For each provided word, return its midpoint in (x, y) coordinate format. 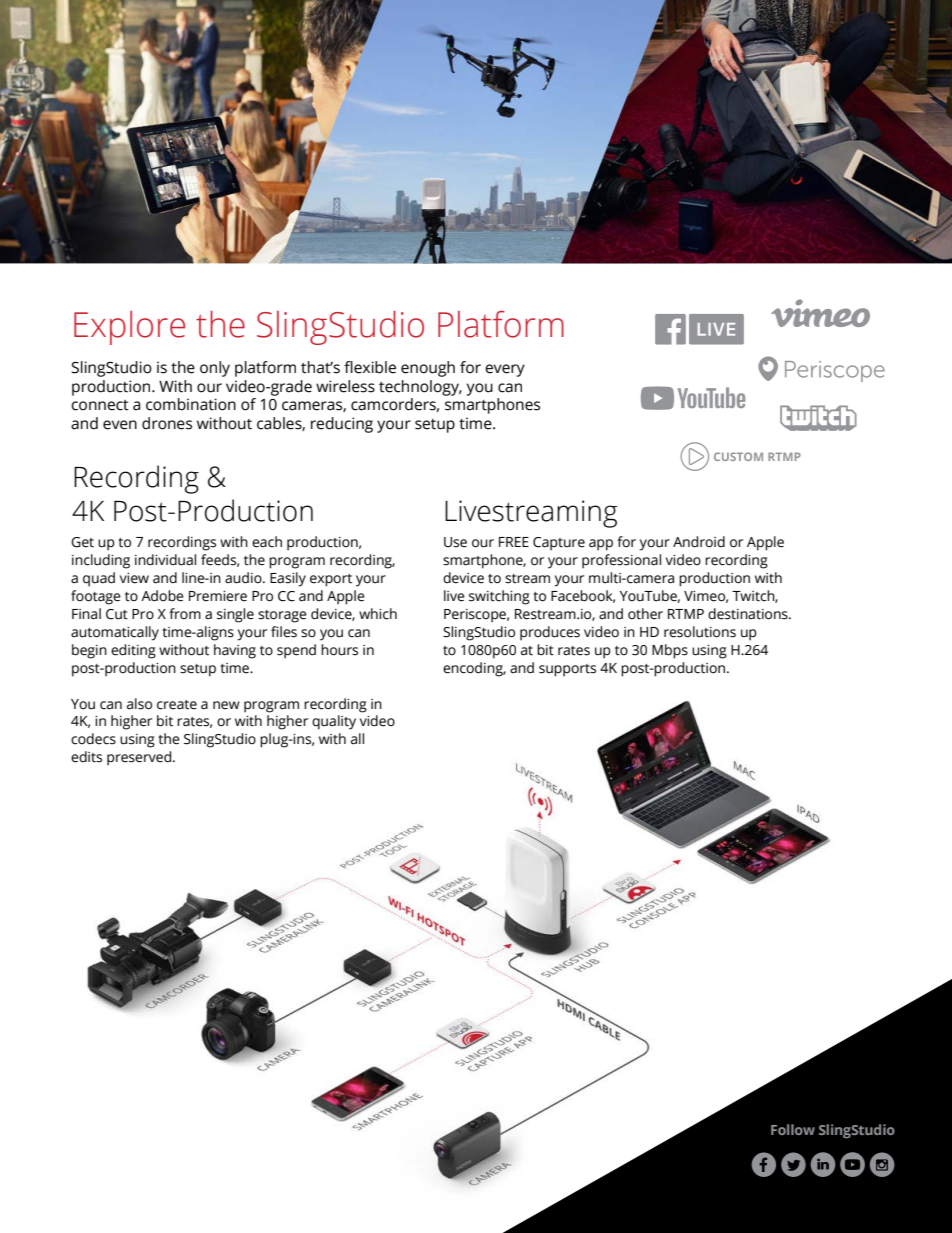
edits (86, 757)
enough (428, 369)
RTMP (686, 614)
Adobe (162, 596)
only (215, 369)
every (505, 370)
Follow (793, 1129)
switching (499, 597)
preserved (140, 758)
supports (567, 670)
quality (334, 722)
